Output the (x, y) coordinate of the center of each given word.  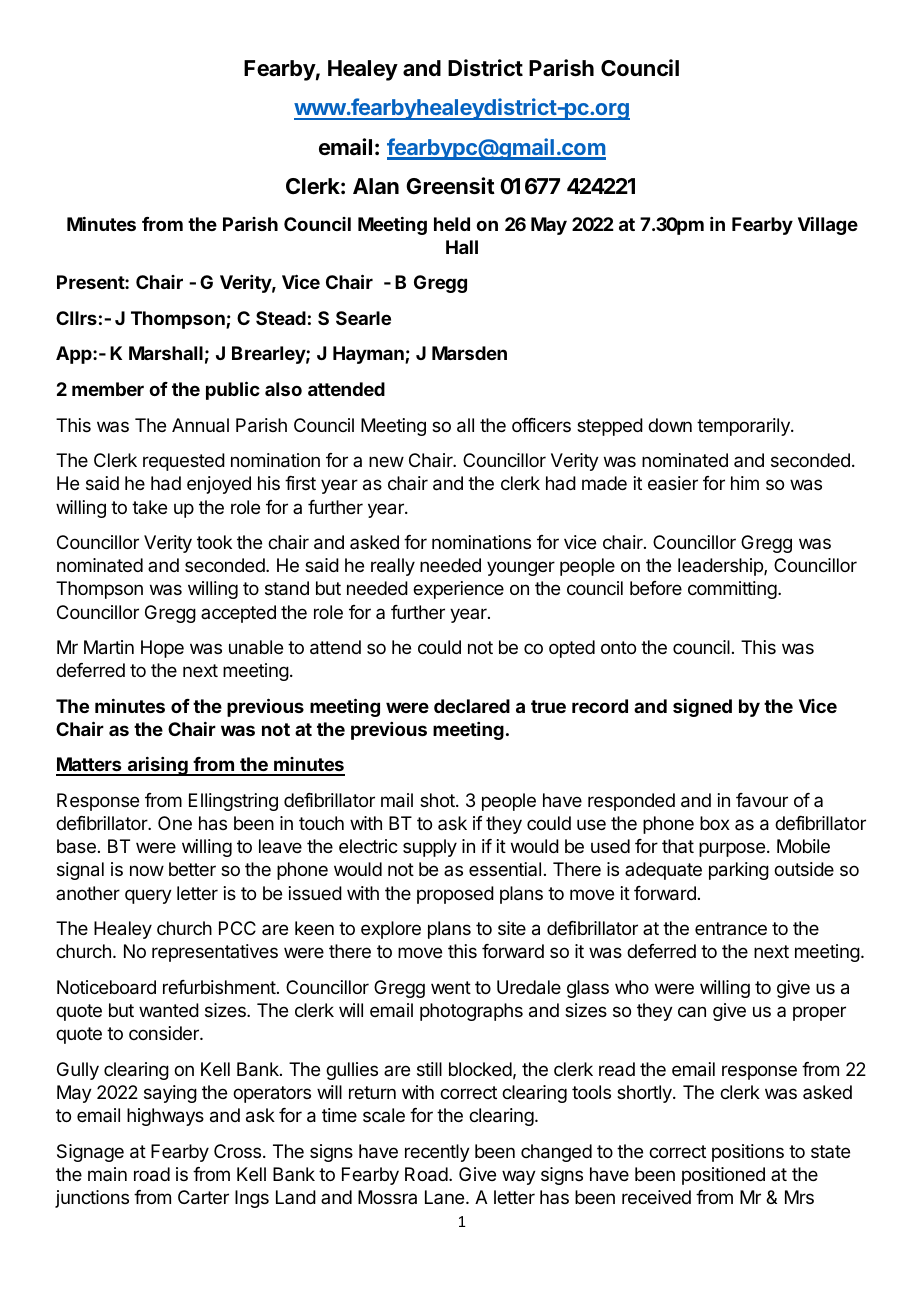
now (147, 870)
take (149, 507)
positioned (723, 1176)
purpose (732, 849)
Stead (281, 318)
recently (437, 1153)
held (452, 224)
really (393, 567)
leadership (721, 567)
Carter (203, 1197)
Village (828, 226)
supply (430, 848)
